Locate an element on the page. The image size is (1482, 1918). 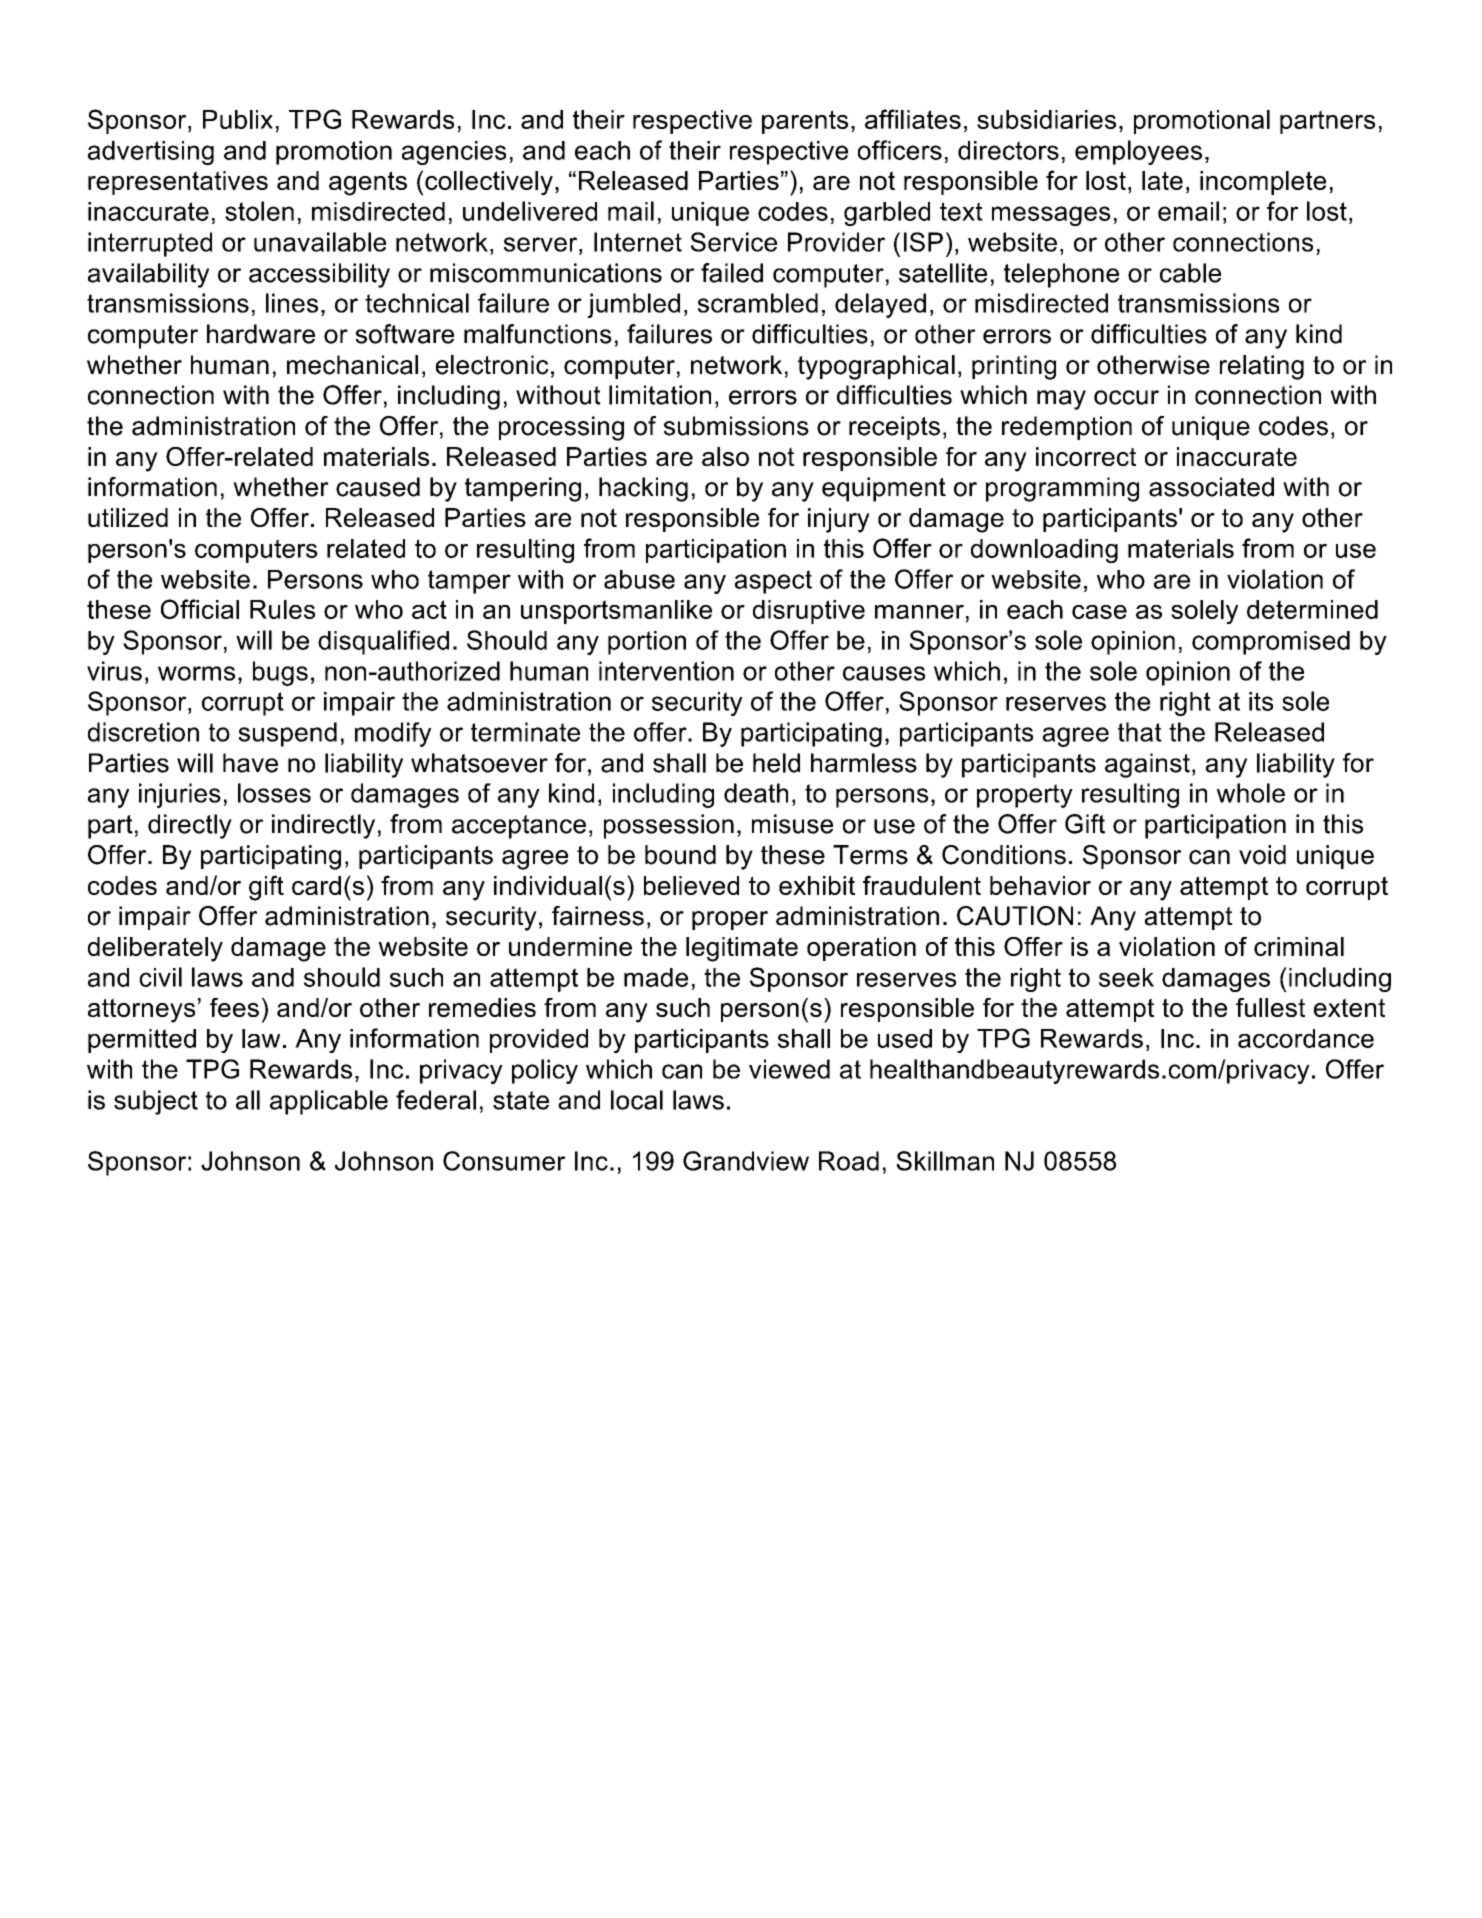
compromised is located at coordinates (1271, 643).
